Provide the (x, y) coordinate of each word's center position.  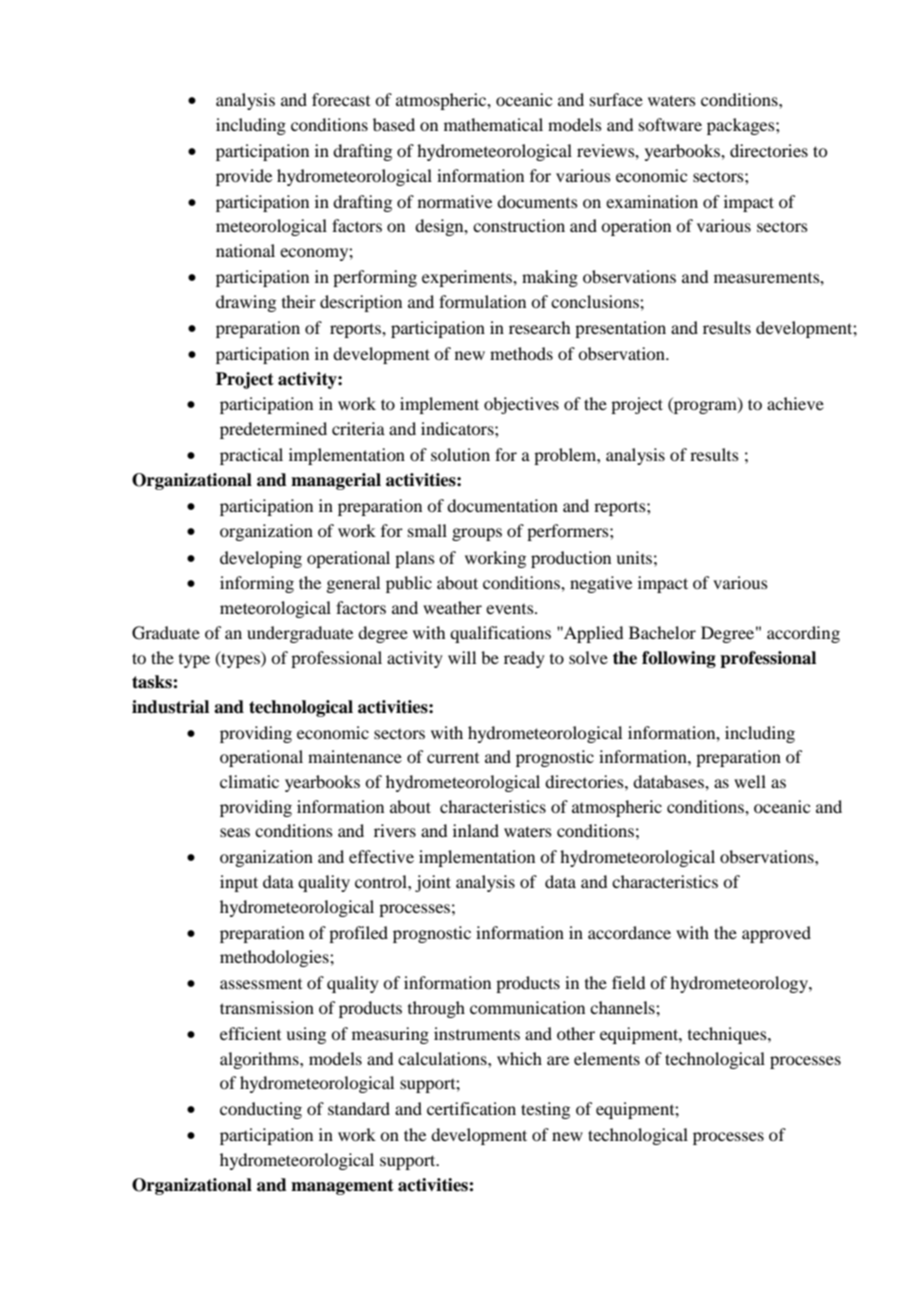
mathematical (493, 124)
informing (257, 584)
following (679, 659)
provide (244, 177)
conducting (261, 1110)
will (462, 657)
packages (742, 126)
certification (471, 1108)
